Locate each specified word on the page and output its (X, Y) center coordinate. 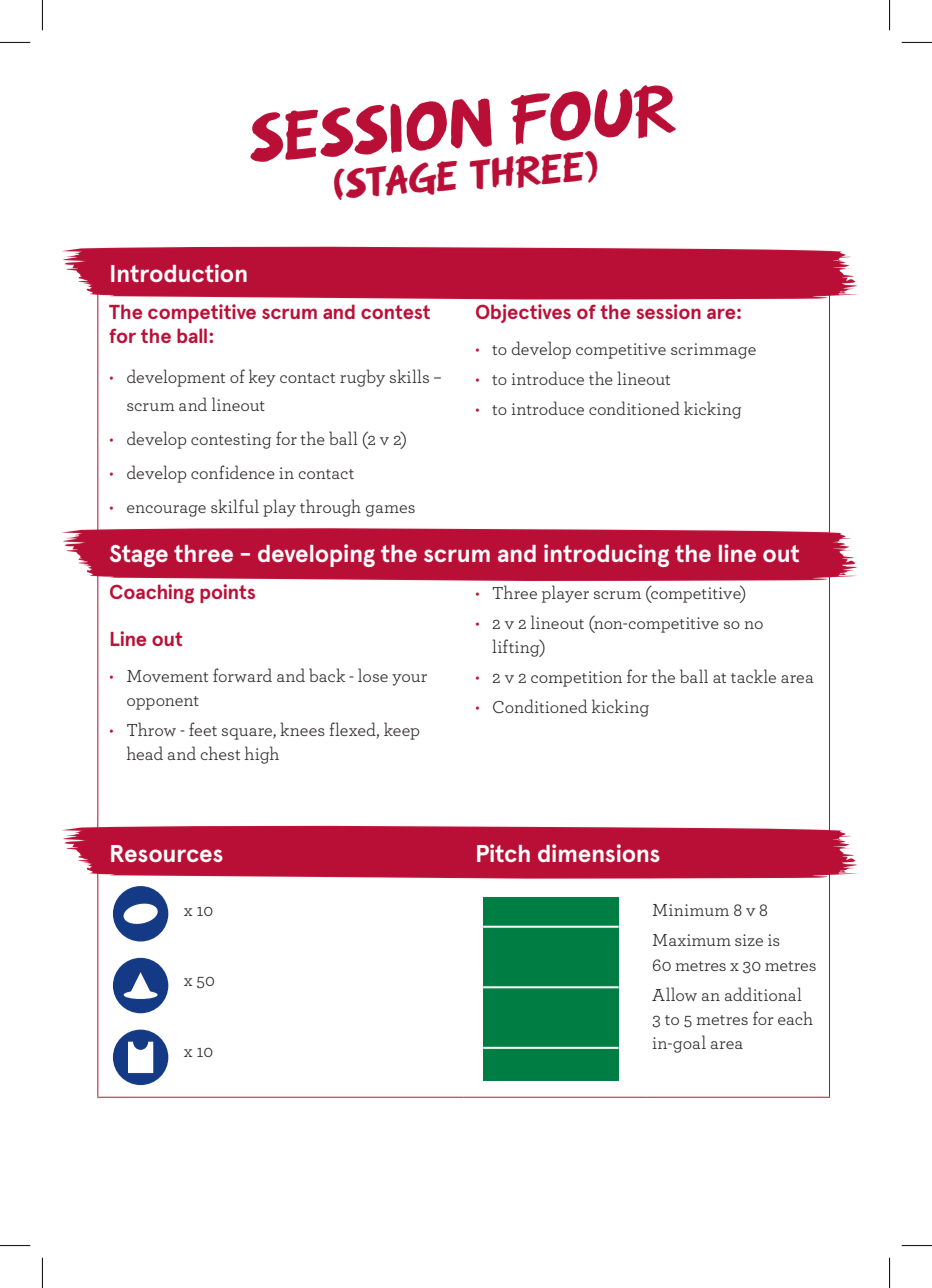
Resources (167, 853)
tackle (753, 676)
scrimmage (713, 351)
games (390, 511)
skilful (235, 506)
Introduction (179, 273)
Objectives (523, 313)
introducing (606, 555)
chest (220, 753)
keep (402, 731)
